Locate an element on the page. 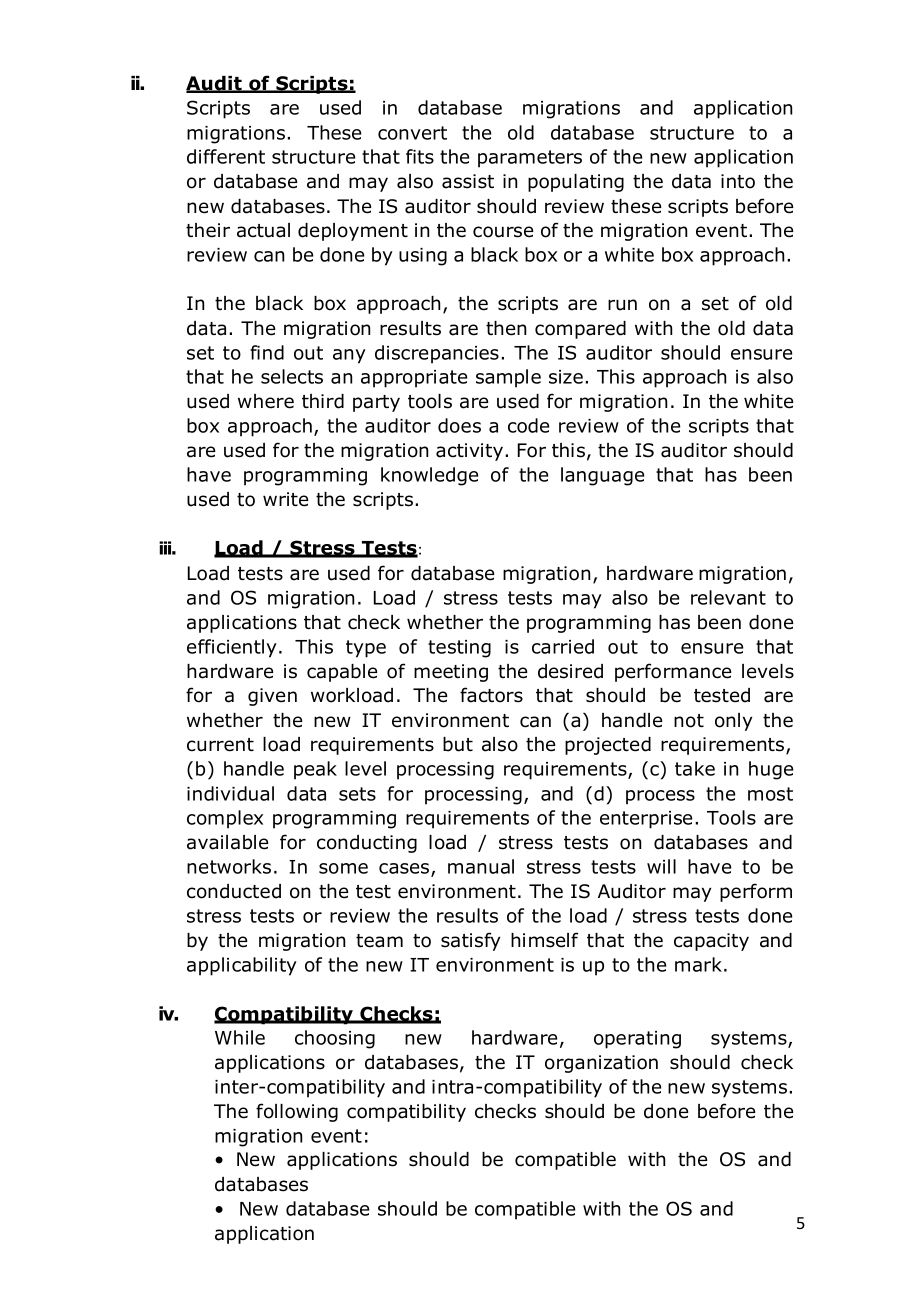 The height and width of the page is (1309, 924). assist is located at coordinates (468, 181).
